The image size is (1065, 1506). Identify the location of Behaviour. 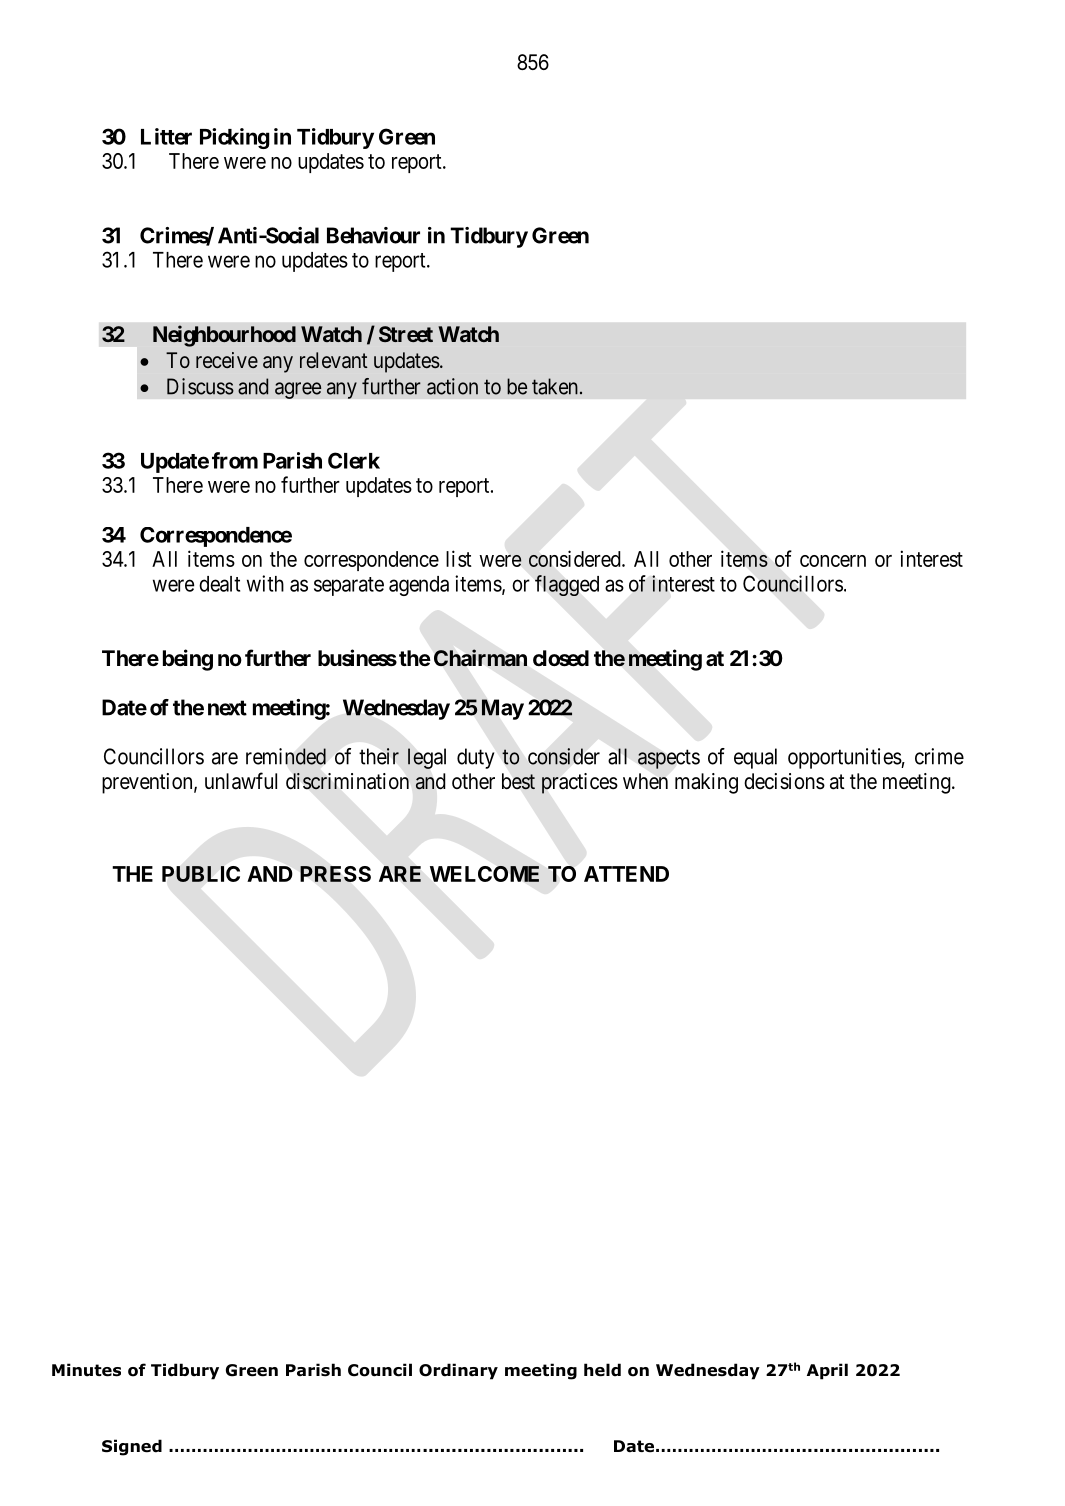
(373, 235).
